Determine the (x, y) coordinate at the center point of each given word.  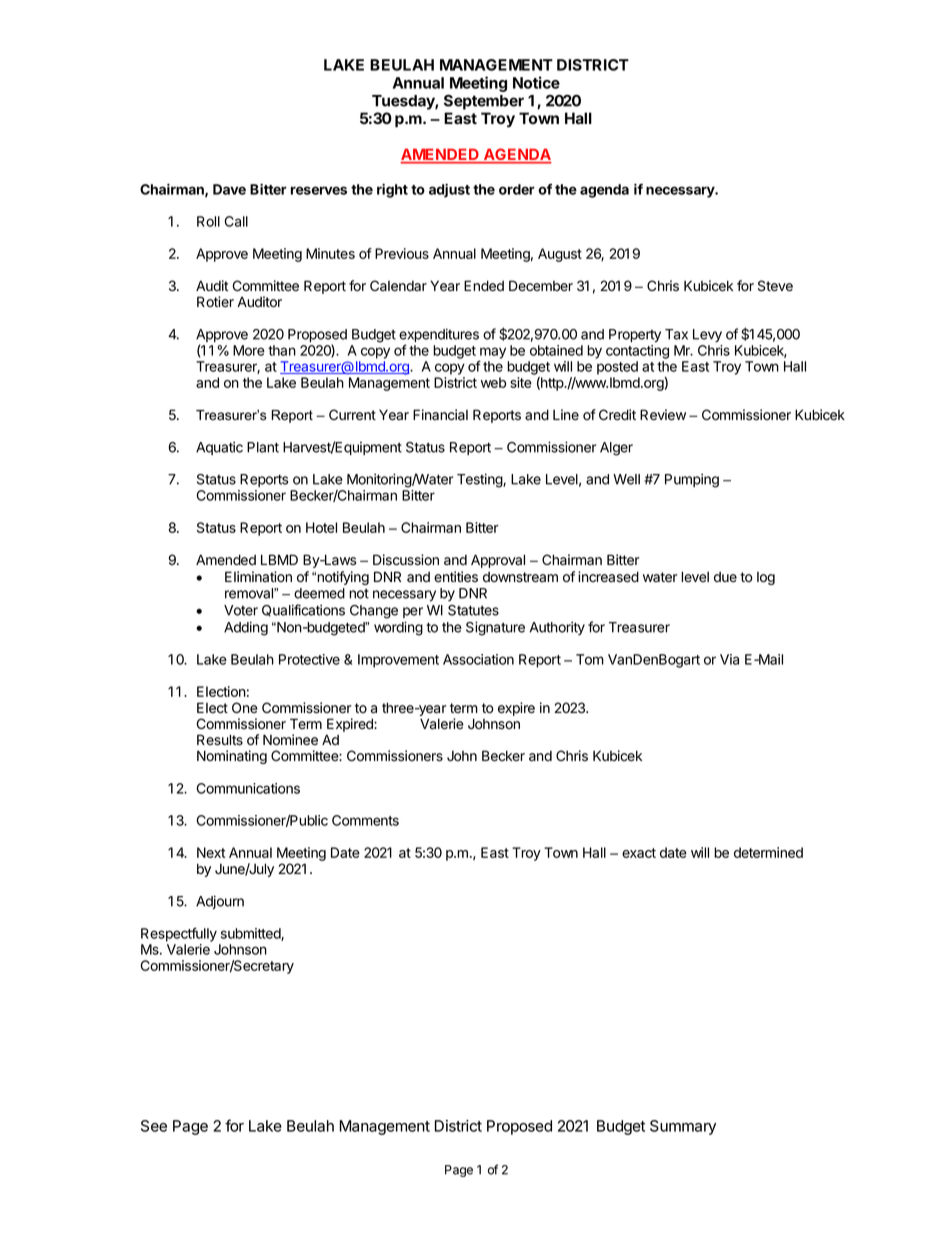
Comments (365, 820)
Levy (707, 335)
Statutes (473, 610)
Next (211, 852)
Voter (241, 610)
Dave (229, 189)
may (492, 354)
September (484, 102)
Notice (536, 82)
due (725, 577)
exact (639, 853)
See (154, 1126)
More (249, 350)
